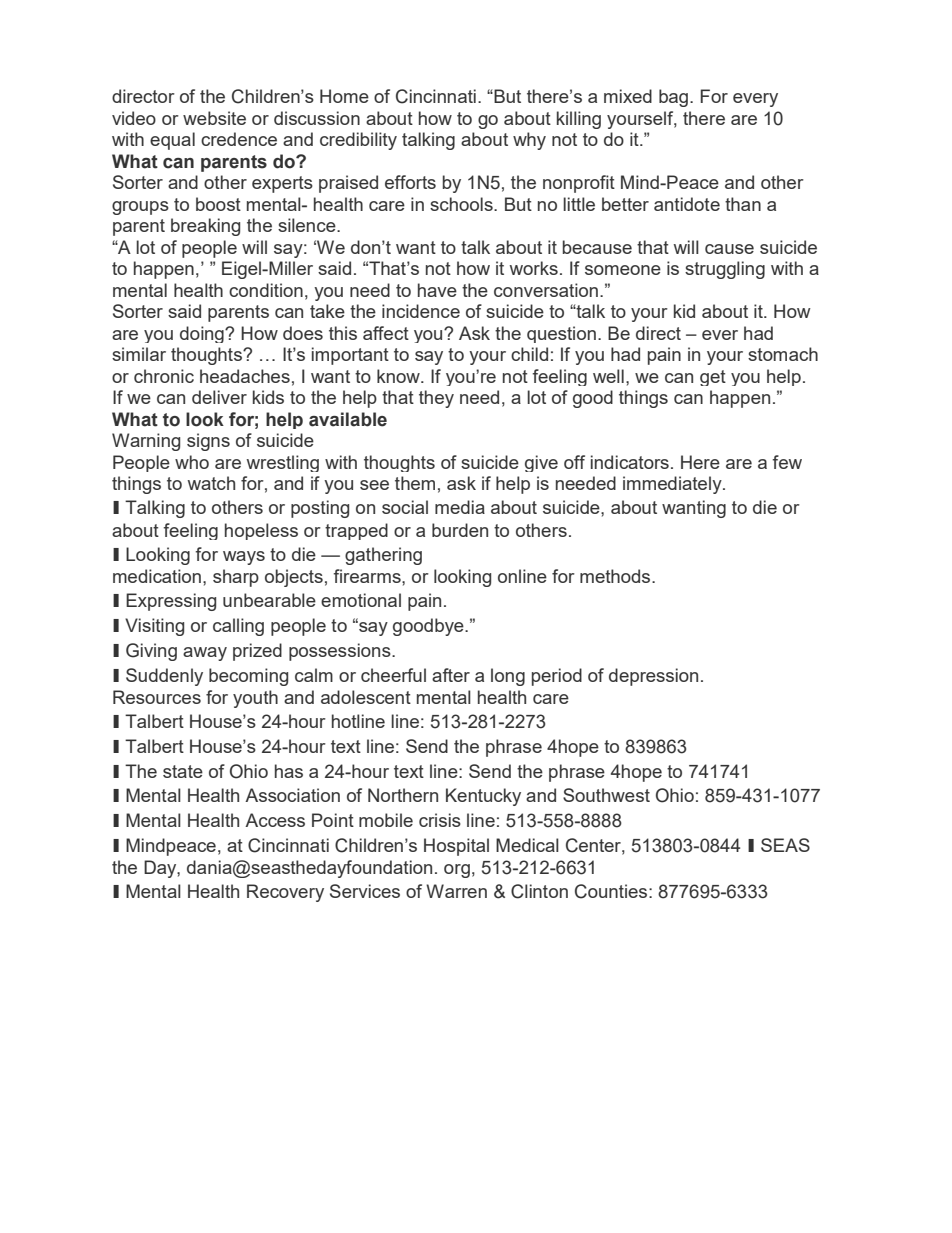  I want to click on watch, so click(211, 483).
